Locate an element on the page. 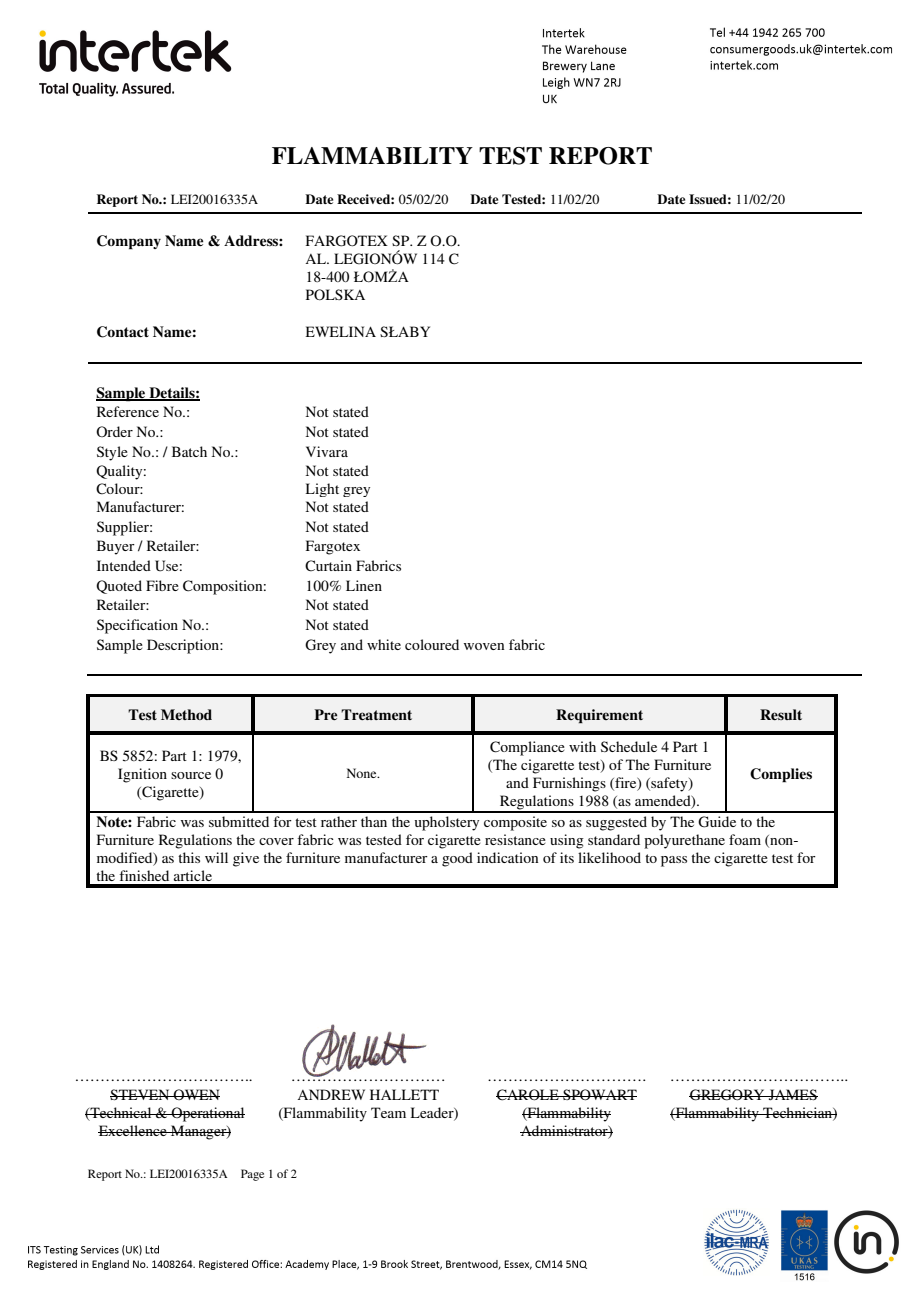  Team is located at coordinates (388, 1112).
